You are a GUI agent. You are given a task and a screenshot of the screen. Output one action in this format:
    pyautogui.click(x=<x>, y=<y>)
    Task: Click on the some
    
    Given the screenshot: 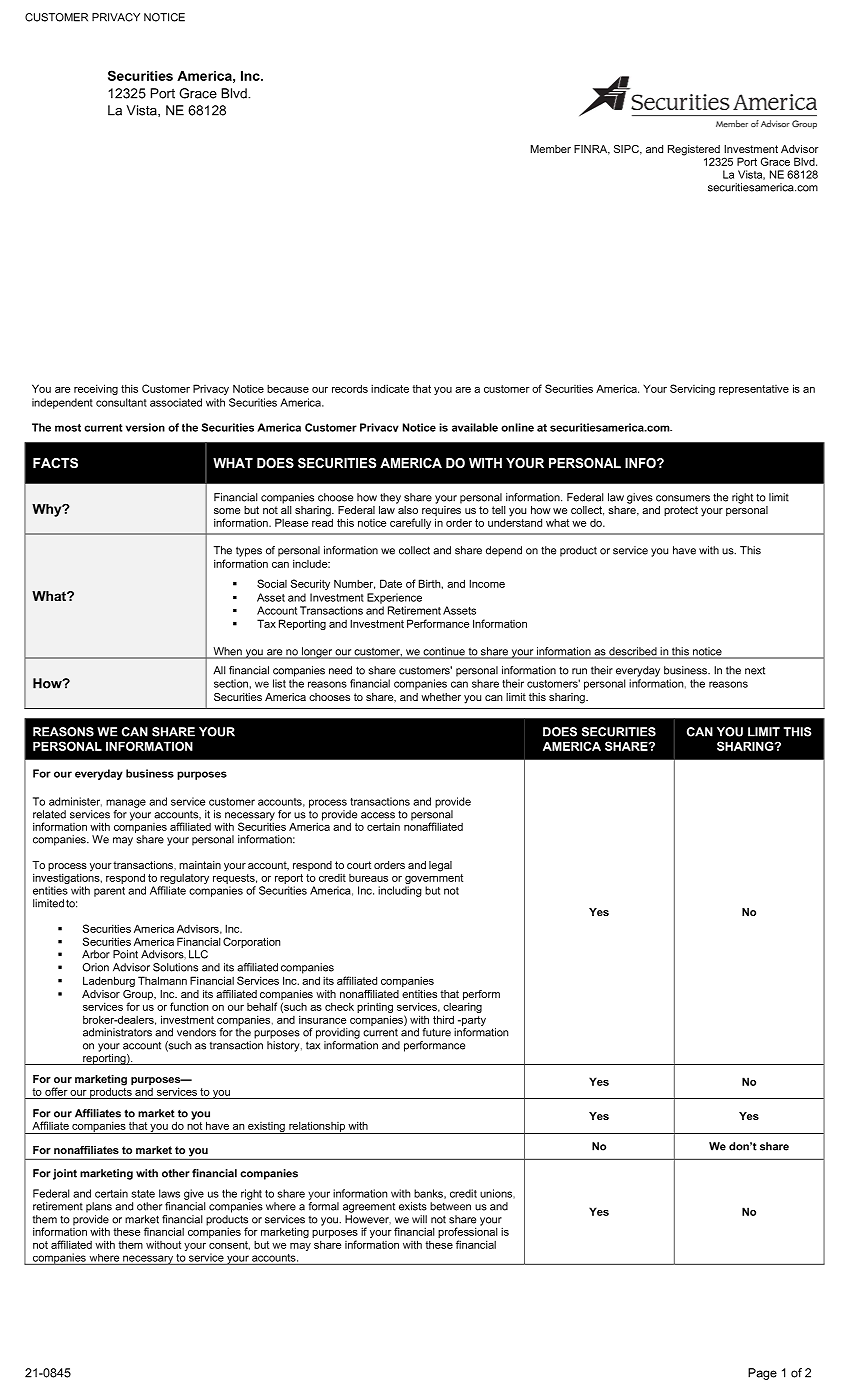 What is the action you would take?
    pyautogui.click(x=227, y=511)
